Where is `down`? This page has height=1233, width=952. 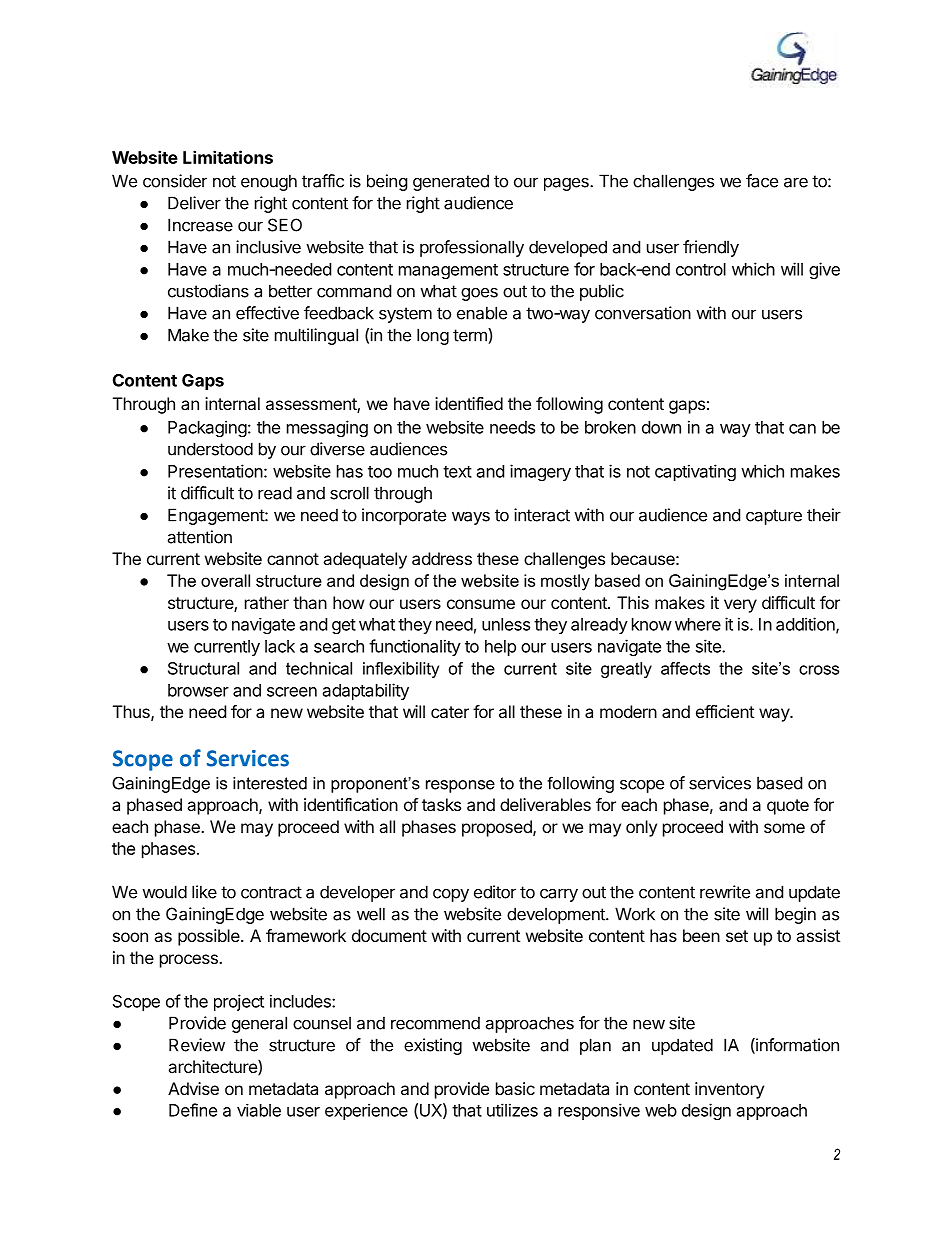 down is located at coordinates (661, 427).
